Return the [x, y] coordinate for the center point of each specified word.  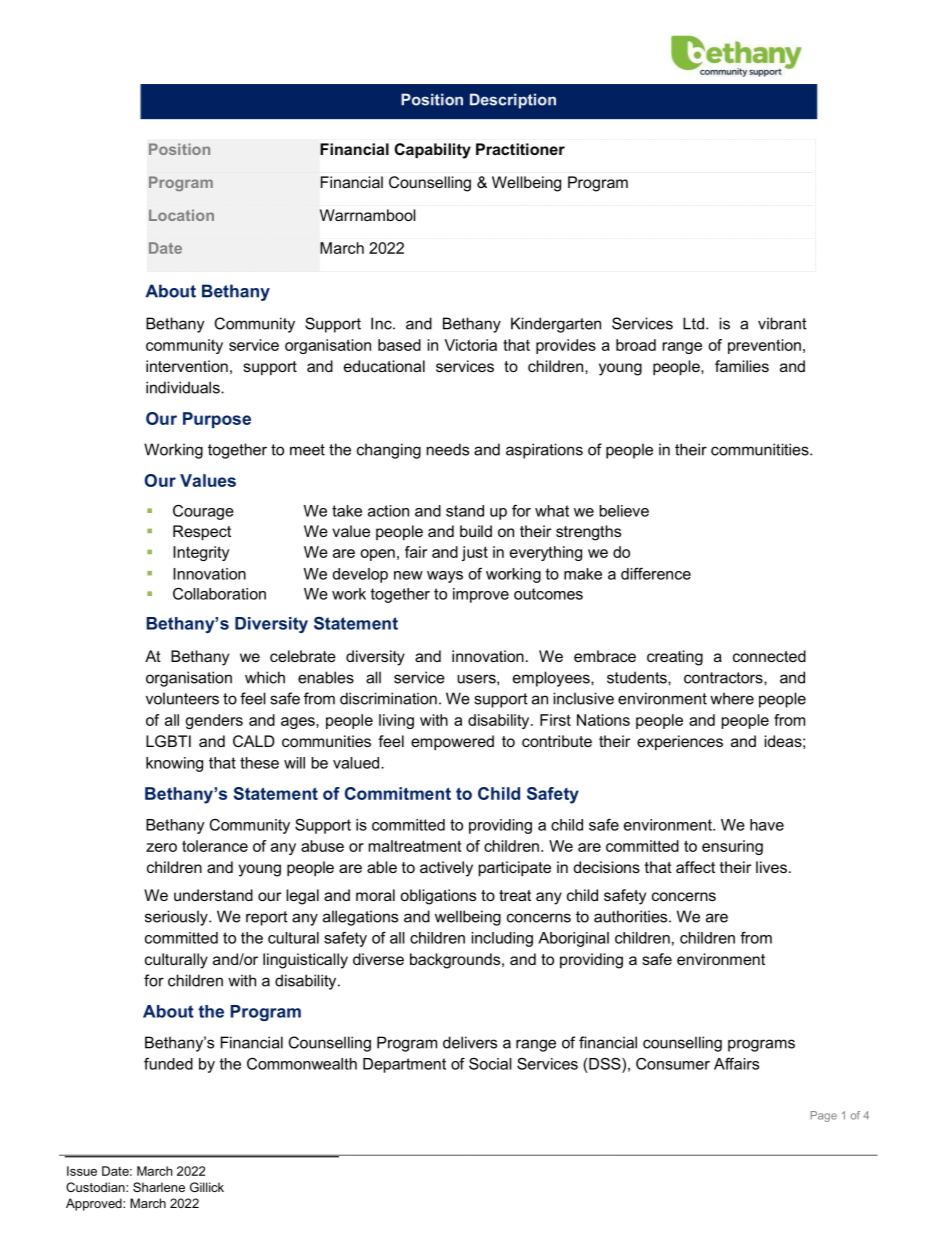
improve [481, 595]
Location [181, 215]
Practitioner [520, 149]
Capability [432, 151]
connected [769, 656]
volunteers [182, 698]
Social [490, 1063]
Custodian [96, 1187]
